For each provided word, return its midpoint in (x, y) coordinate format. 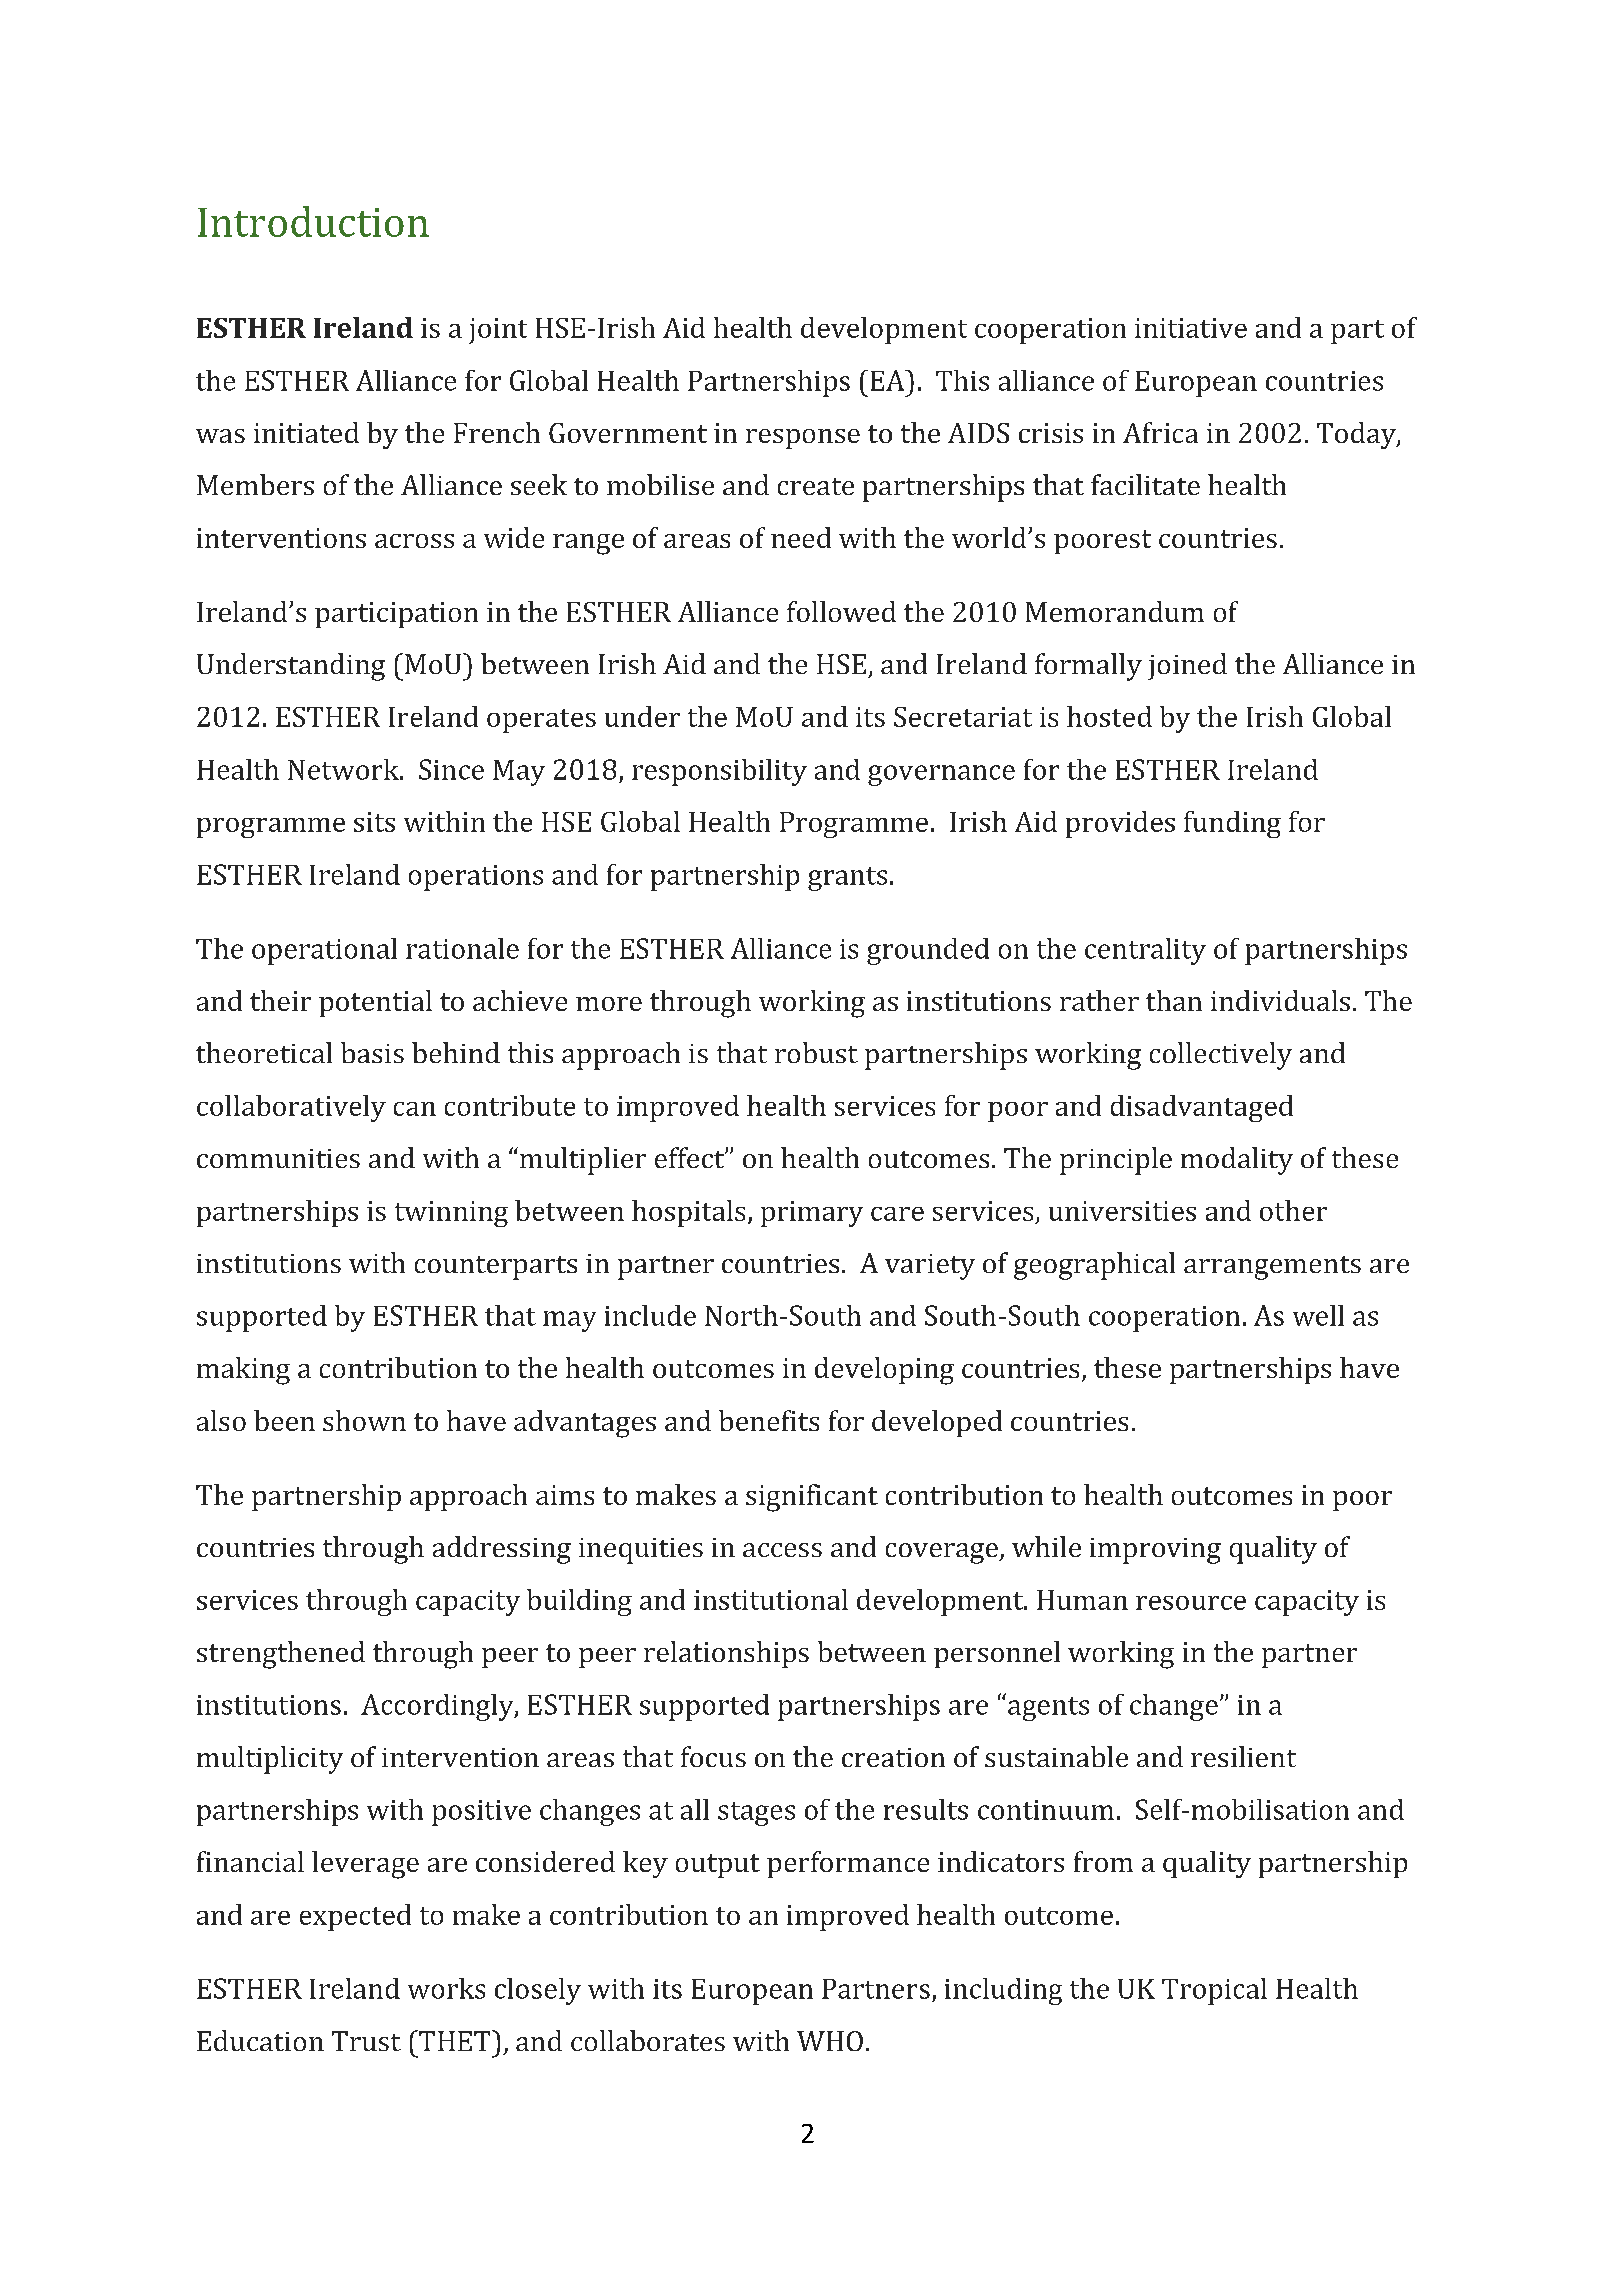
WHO (830, 2041)
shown (364, 1420)
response (803, 439)
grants (847, 879)
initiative (1191, 328)
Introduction (313, 221)
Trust (366, 2041)
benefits (769, 1420)
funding (1232, 824)
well (1318, 1315)
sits (374, 822)
